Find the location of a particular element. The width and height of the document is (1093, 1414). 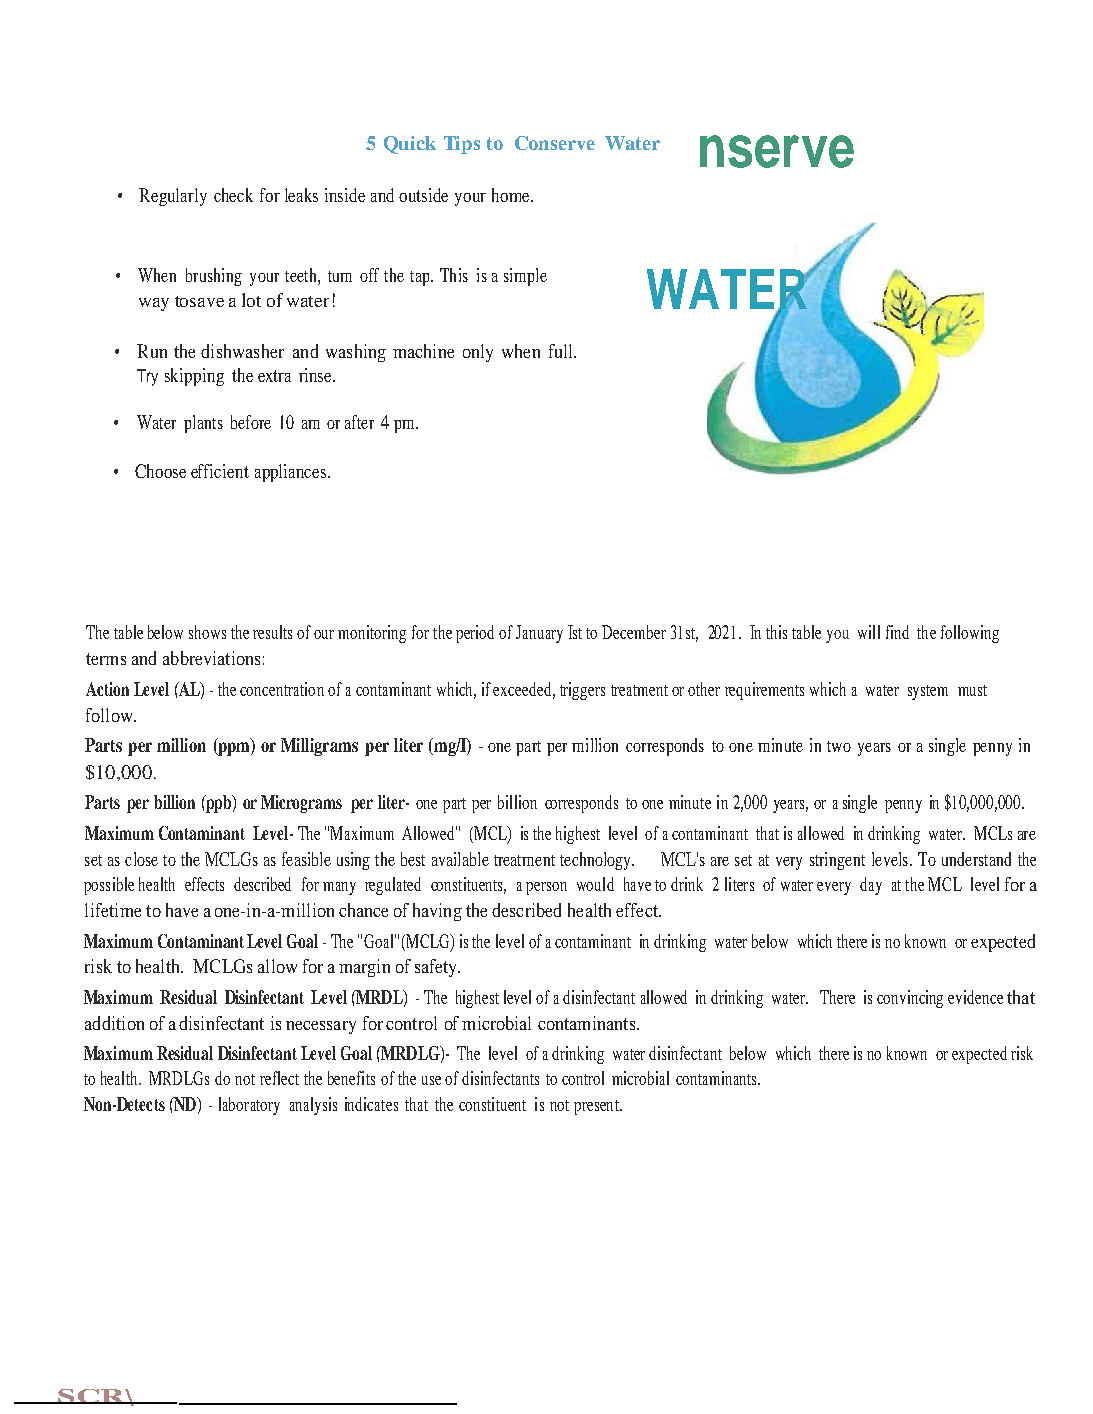

shows is located at coordinates (207, 632).
